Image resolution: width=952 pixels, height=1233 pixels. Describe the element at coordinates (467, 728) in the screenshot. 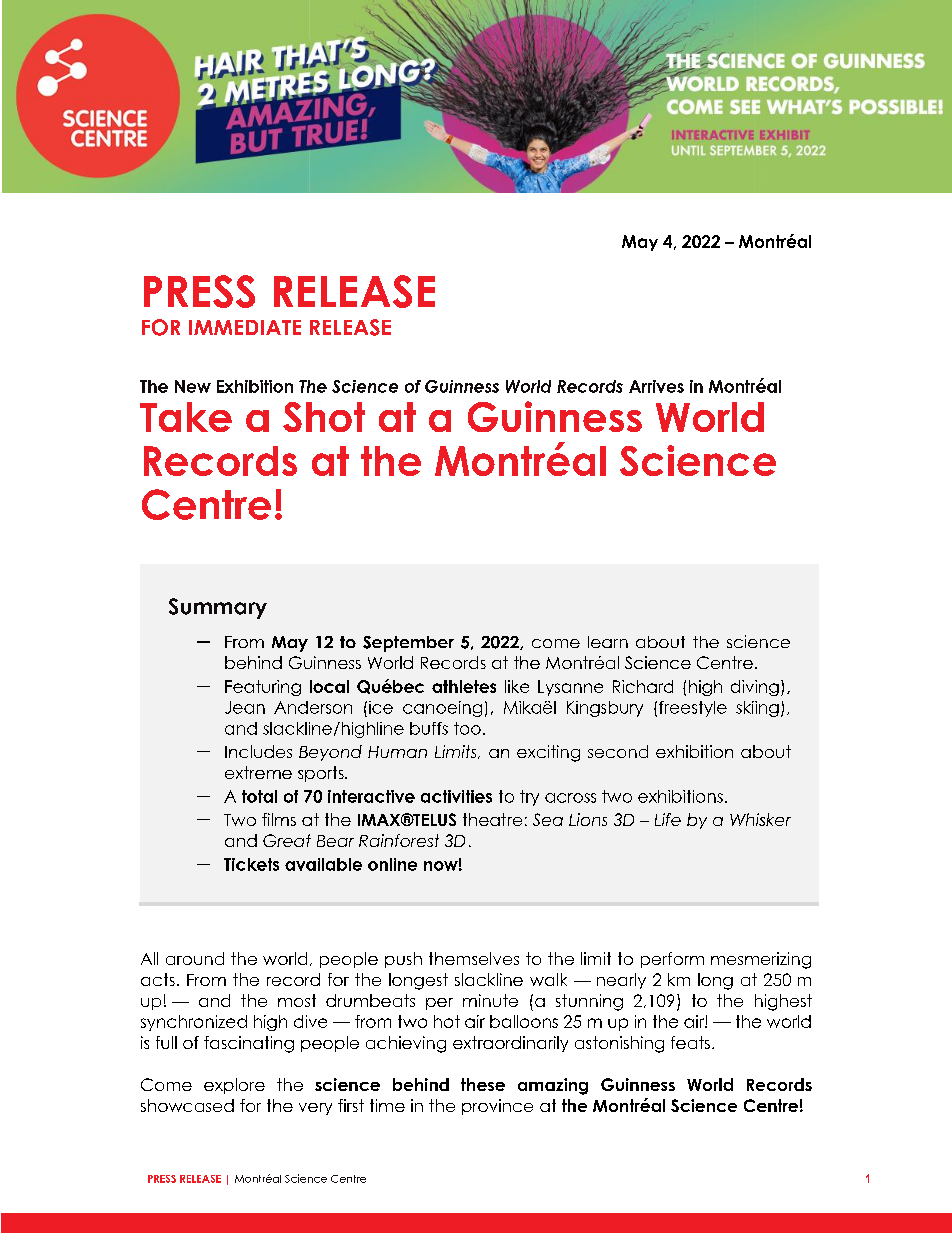

I see `too` at that location.
